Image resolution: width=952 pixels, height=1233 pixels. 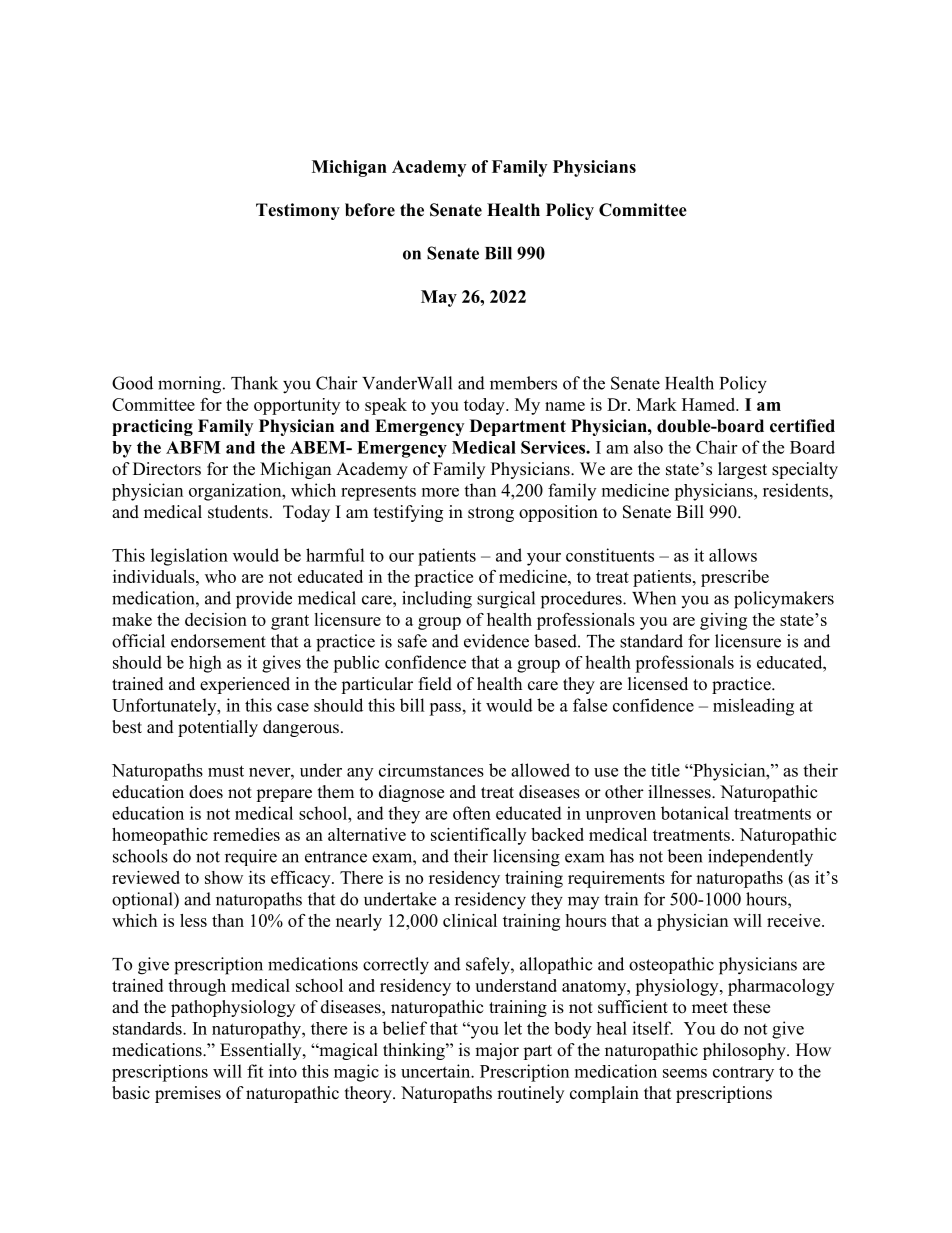 What do you see at coordinates (188, 1094) in the screenshot?
I see `premises` at bounding box center [188, 1094].
